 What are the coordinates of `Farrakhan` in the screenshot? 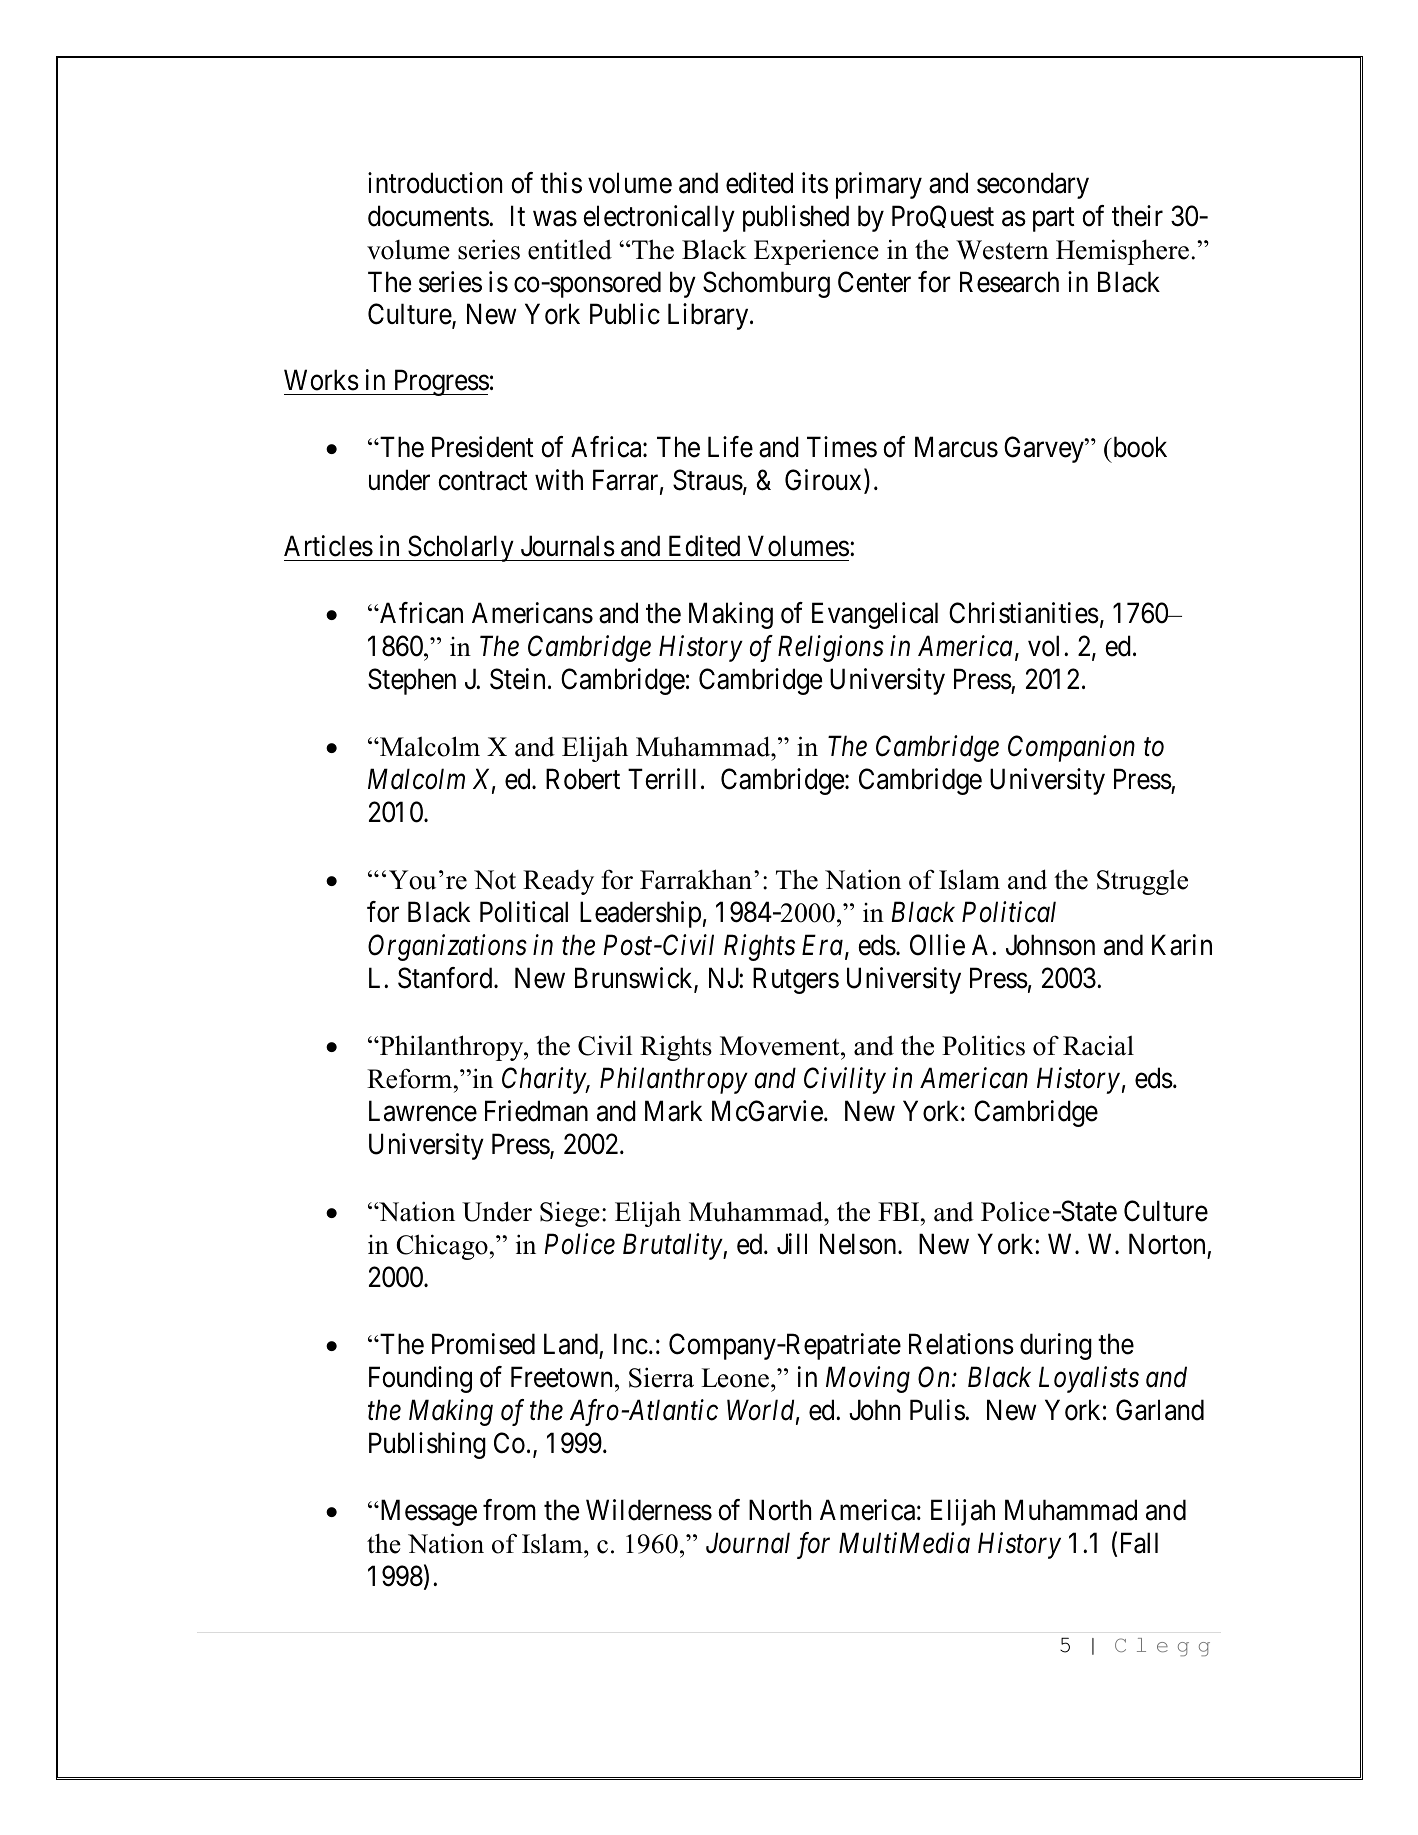 It's located at (696, 879).
